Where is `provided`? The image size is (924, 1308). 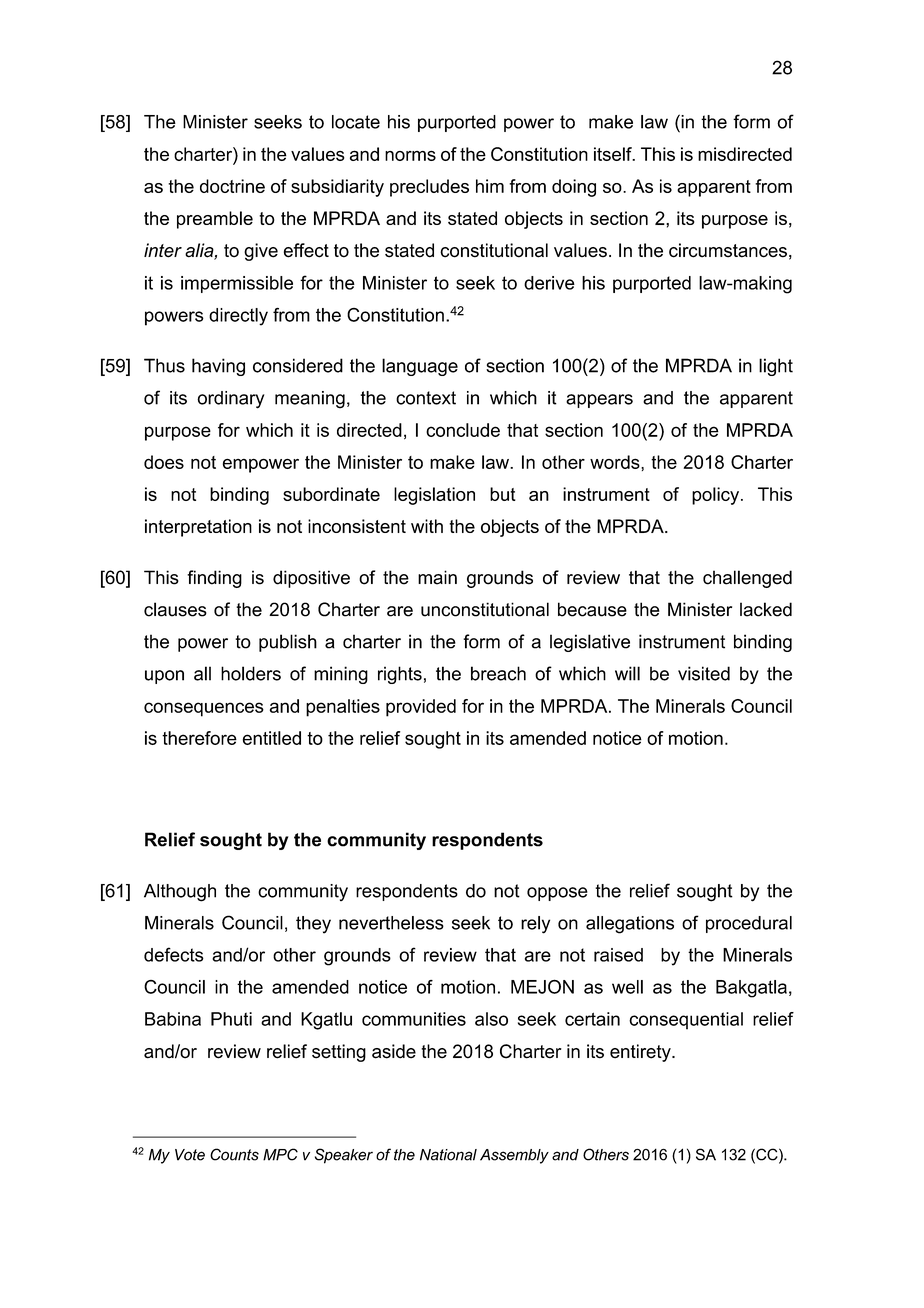
provided is located at coordinates (421, 708).
